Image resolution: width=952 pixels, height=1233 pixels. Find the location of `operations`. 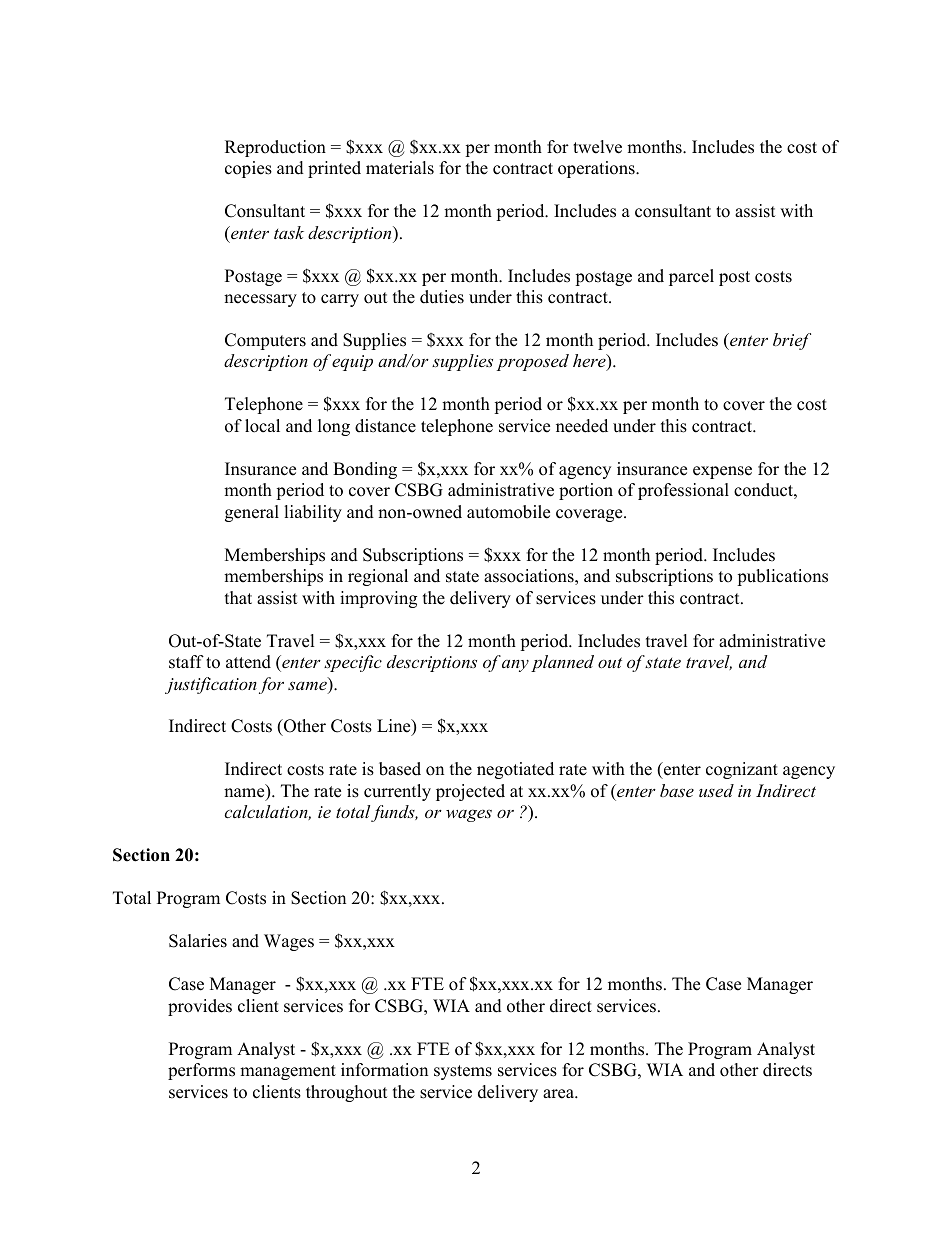

operations is located at coordinates (597, 169).
